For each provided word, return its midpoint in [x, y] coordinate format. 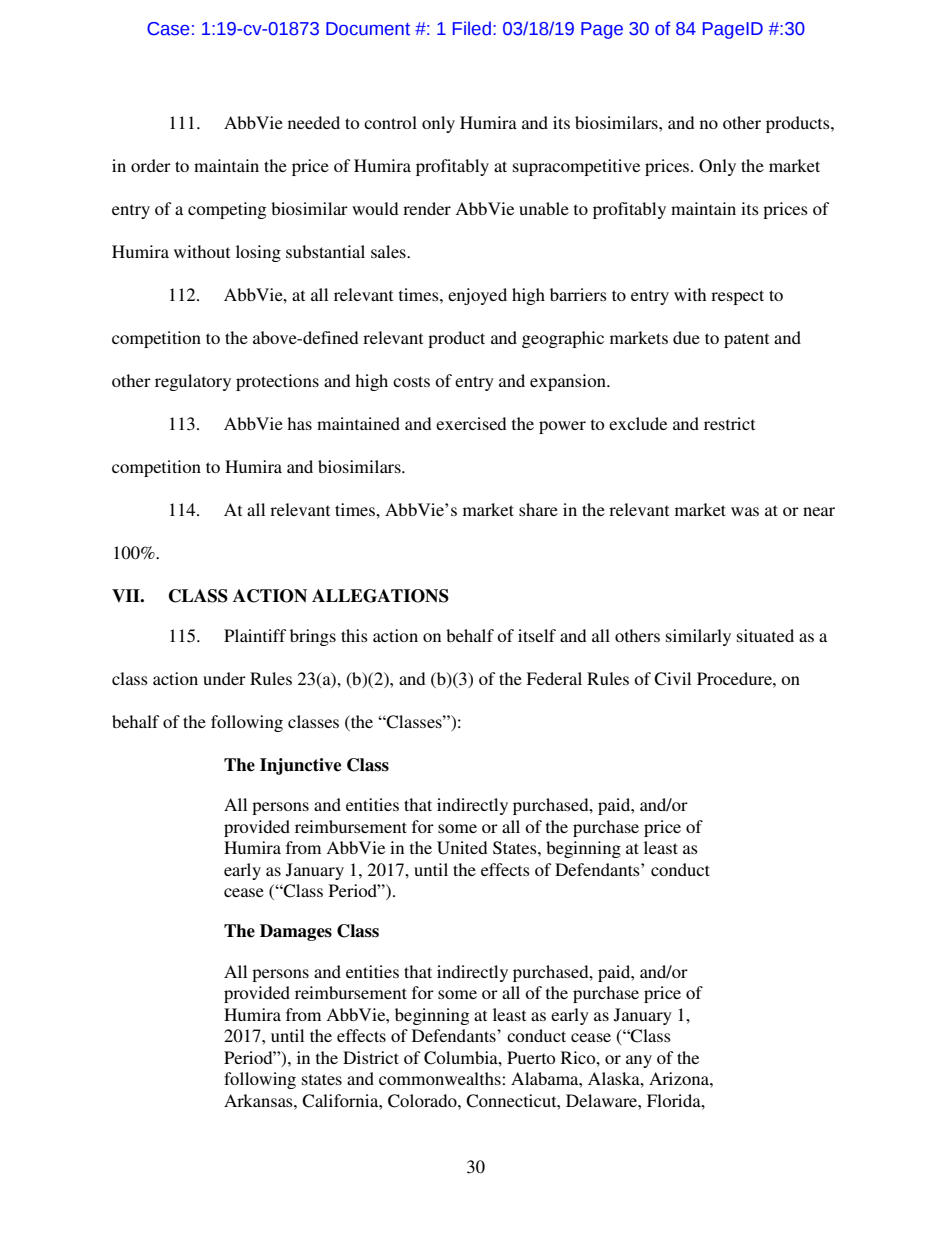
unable [544, 208]
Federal [554, 678]
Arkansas [259, 1100]
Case [168, 29]
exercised [471, 423]
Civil [672, 679]
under [224, 678]
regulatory [193, 382]
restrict [729, 423]
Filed [472, 28]
